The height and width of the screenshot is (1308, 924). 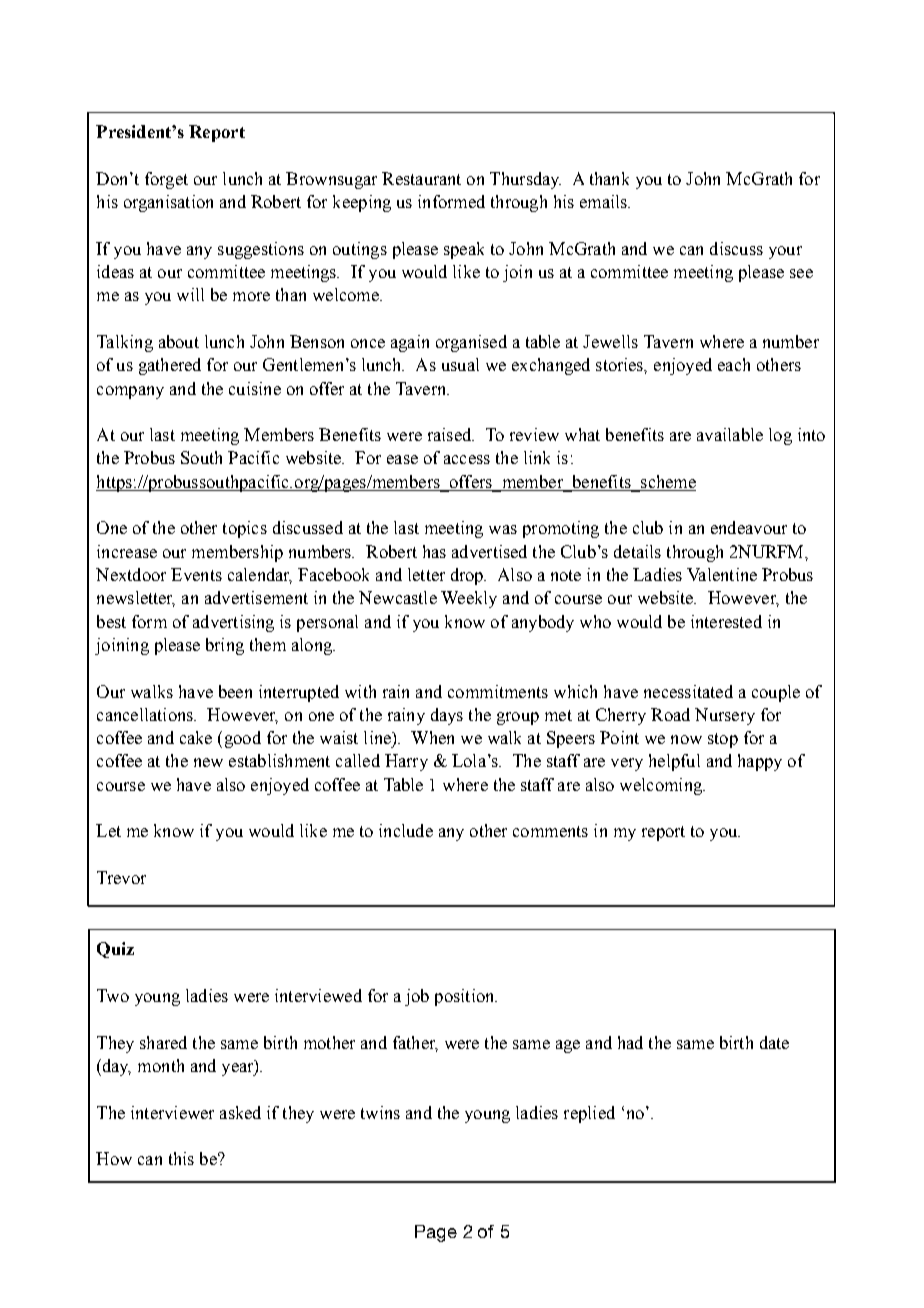 I want to click on interviewer, so click(x=172, y=1112).
